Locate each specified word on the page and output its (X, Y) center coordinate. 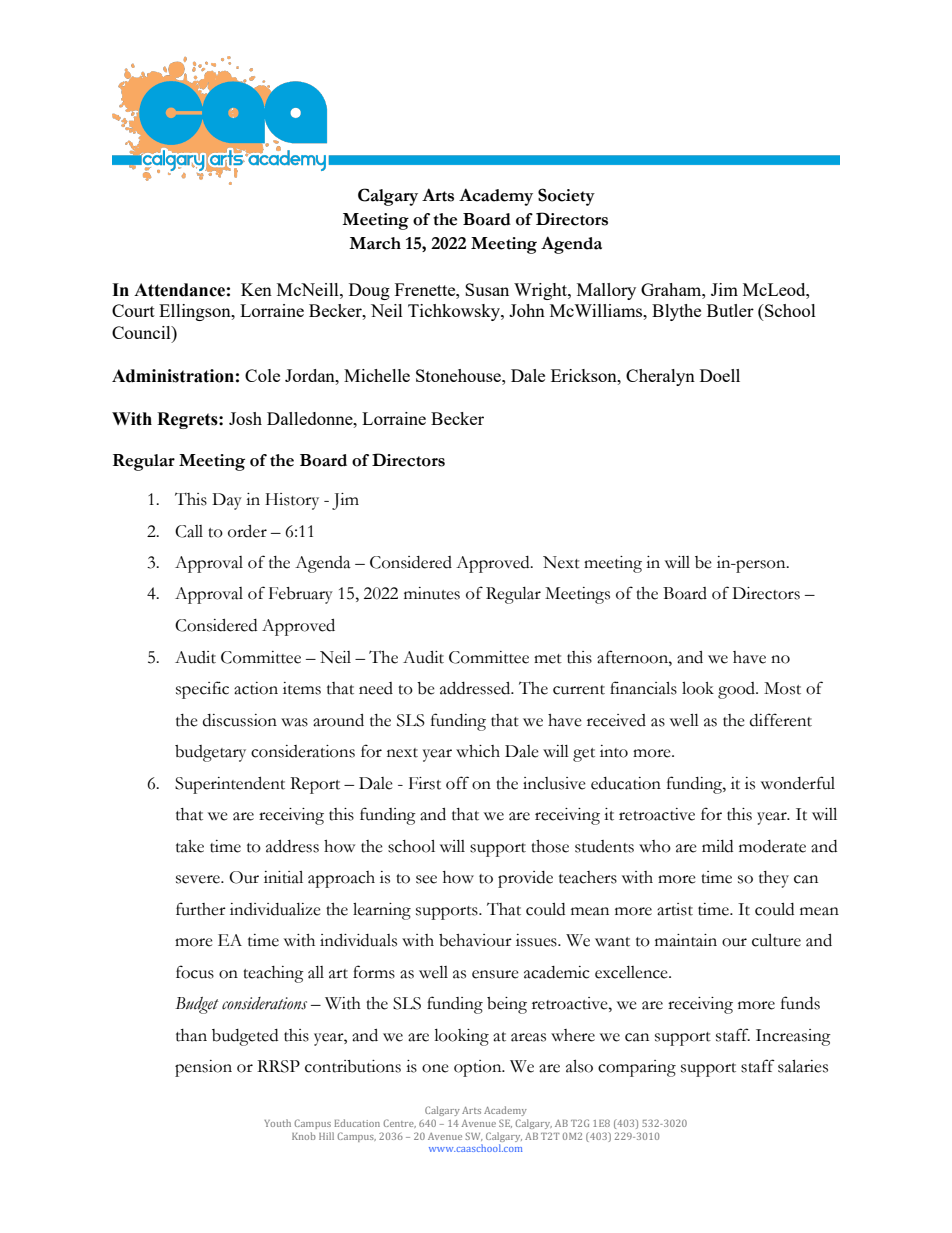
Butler (730, 310)
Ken (256, 289)
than (191, 1035)
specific (202, 690)
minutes (432, 593)
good (737, 690)
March (375, 243)
